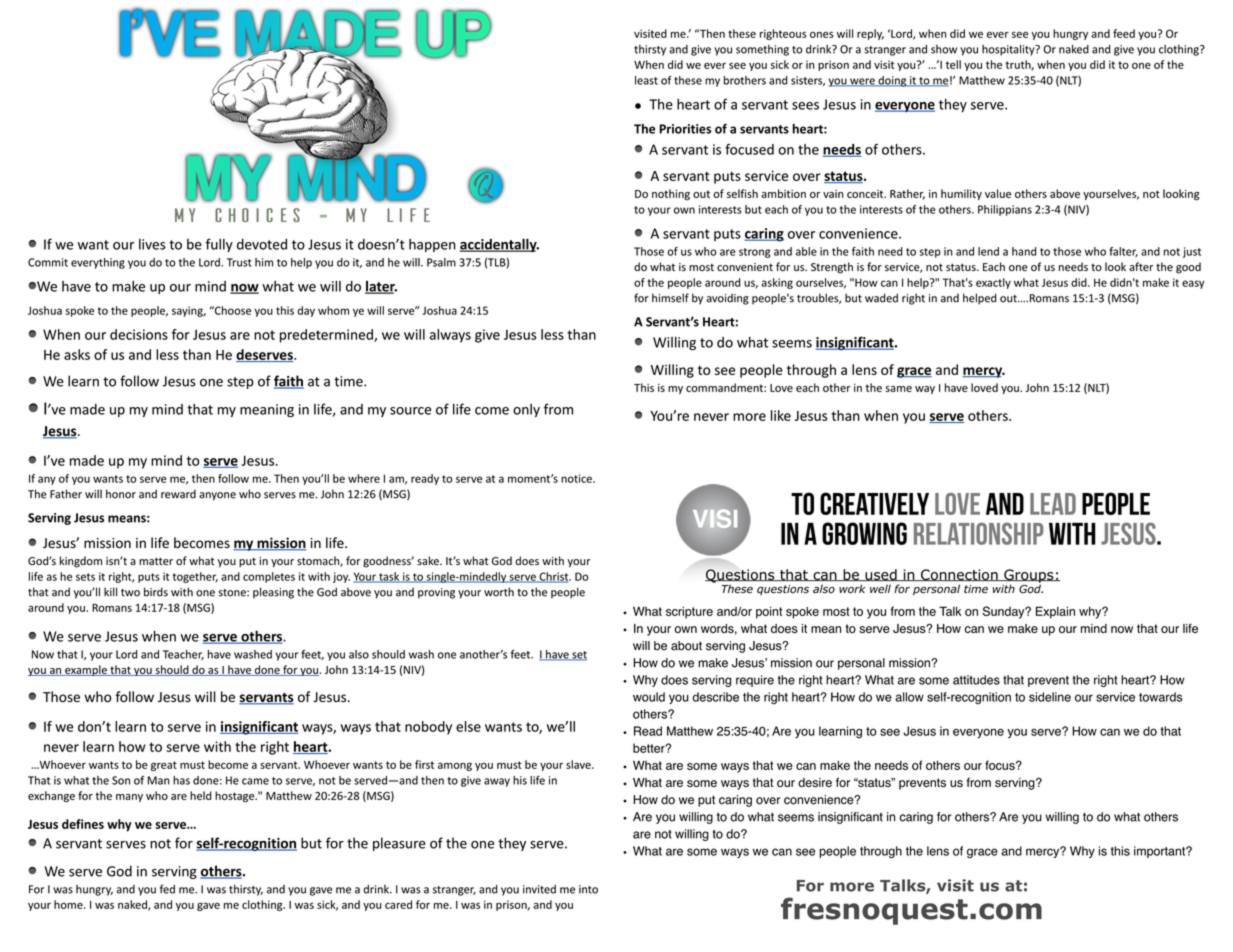  I want to click on Priorities, so click(685, 129).
